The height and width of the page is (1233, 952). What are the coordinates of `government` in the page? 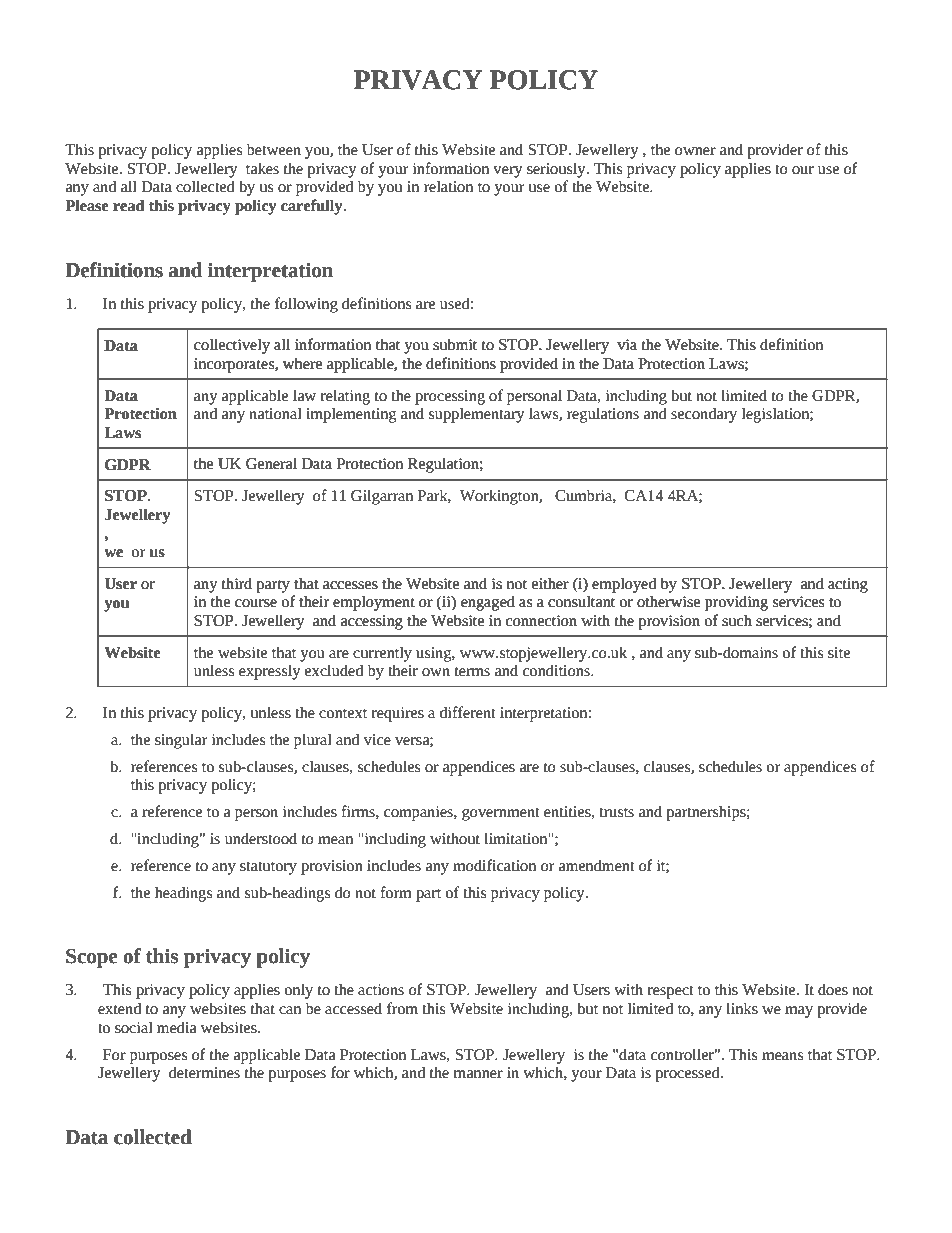 It's located at (501, 814).
